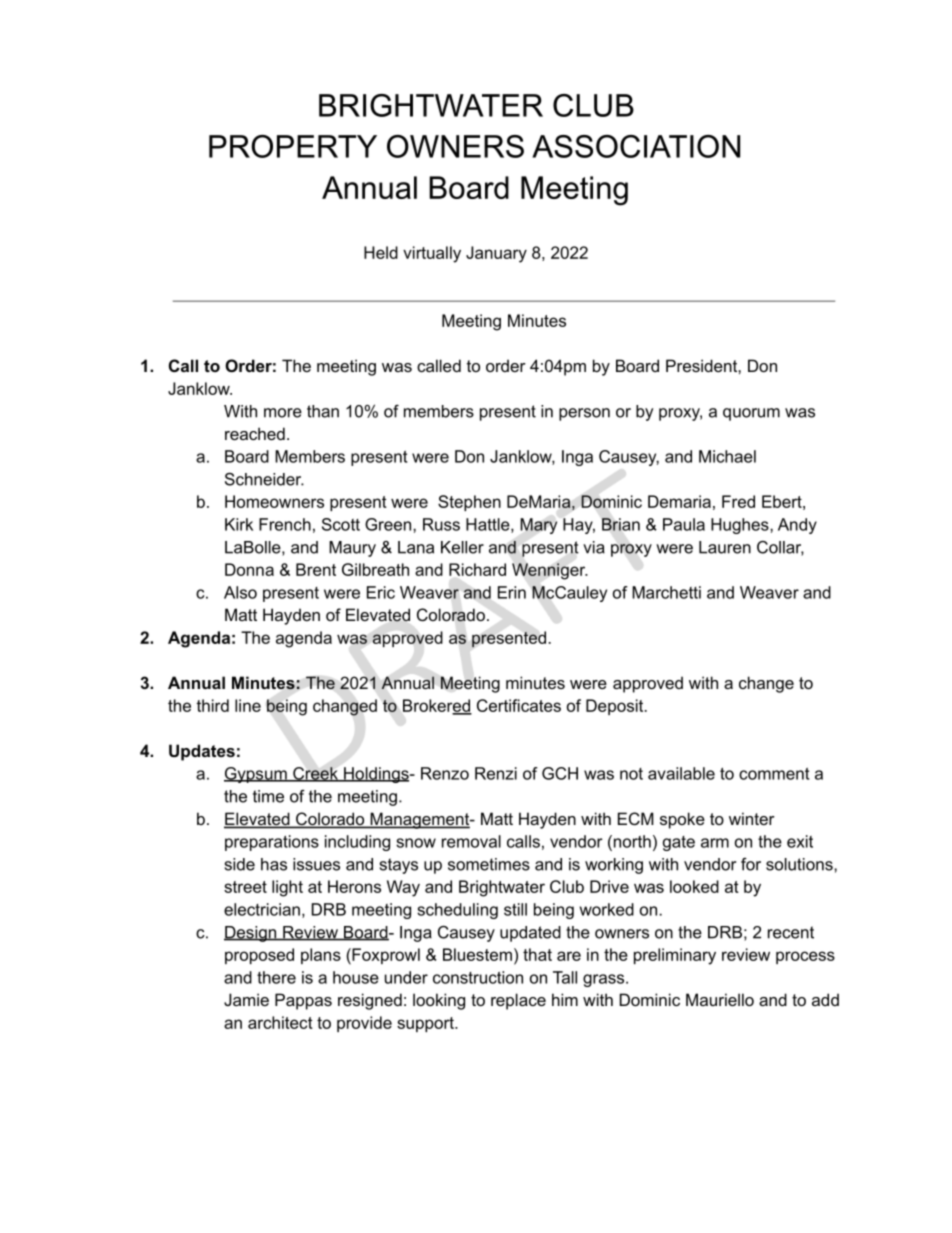 This screenshot has width=952, height=1233. Describe the element at coordinates (584, 414) in the screenshot. I see `person` at that location.
